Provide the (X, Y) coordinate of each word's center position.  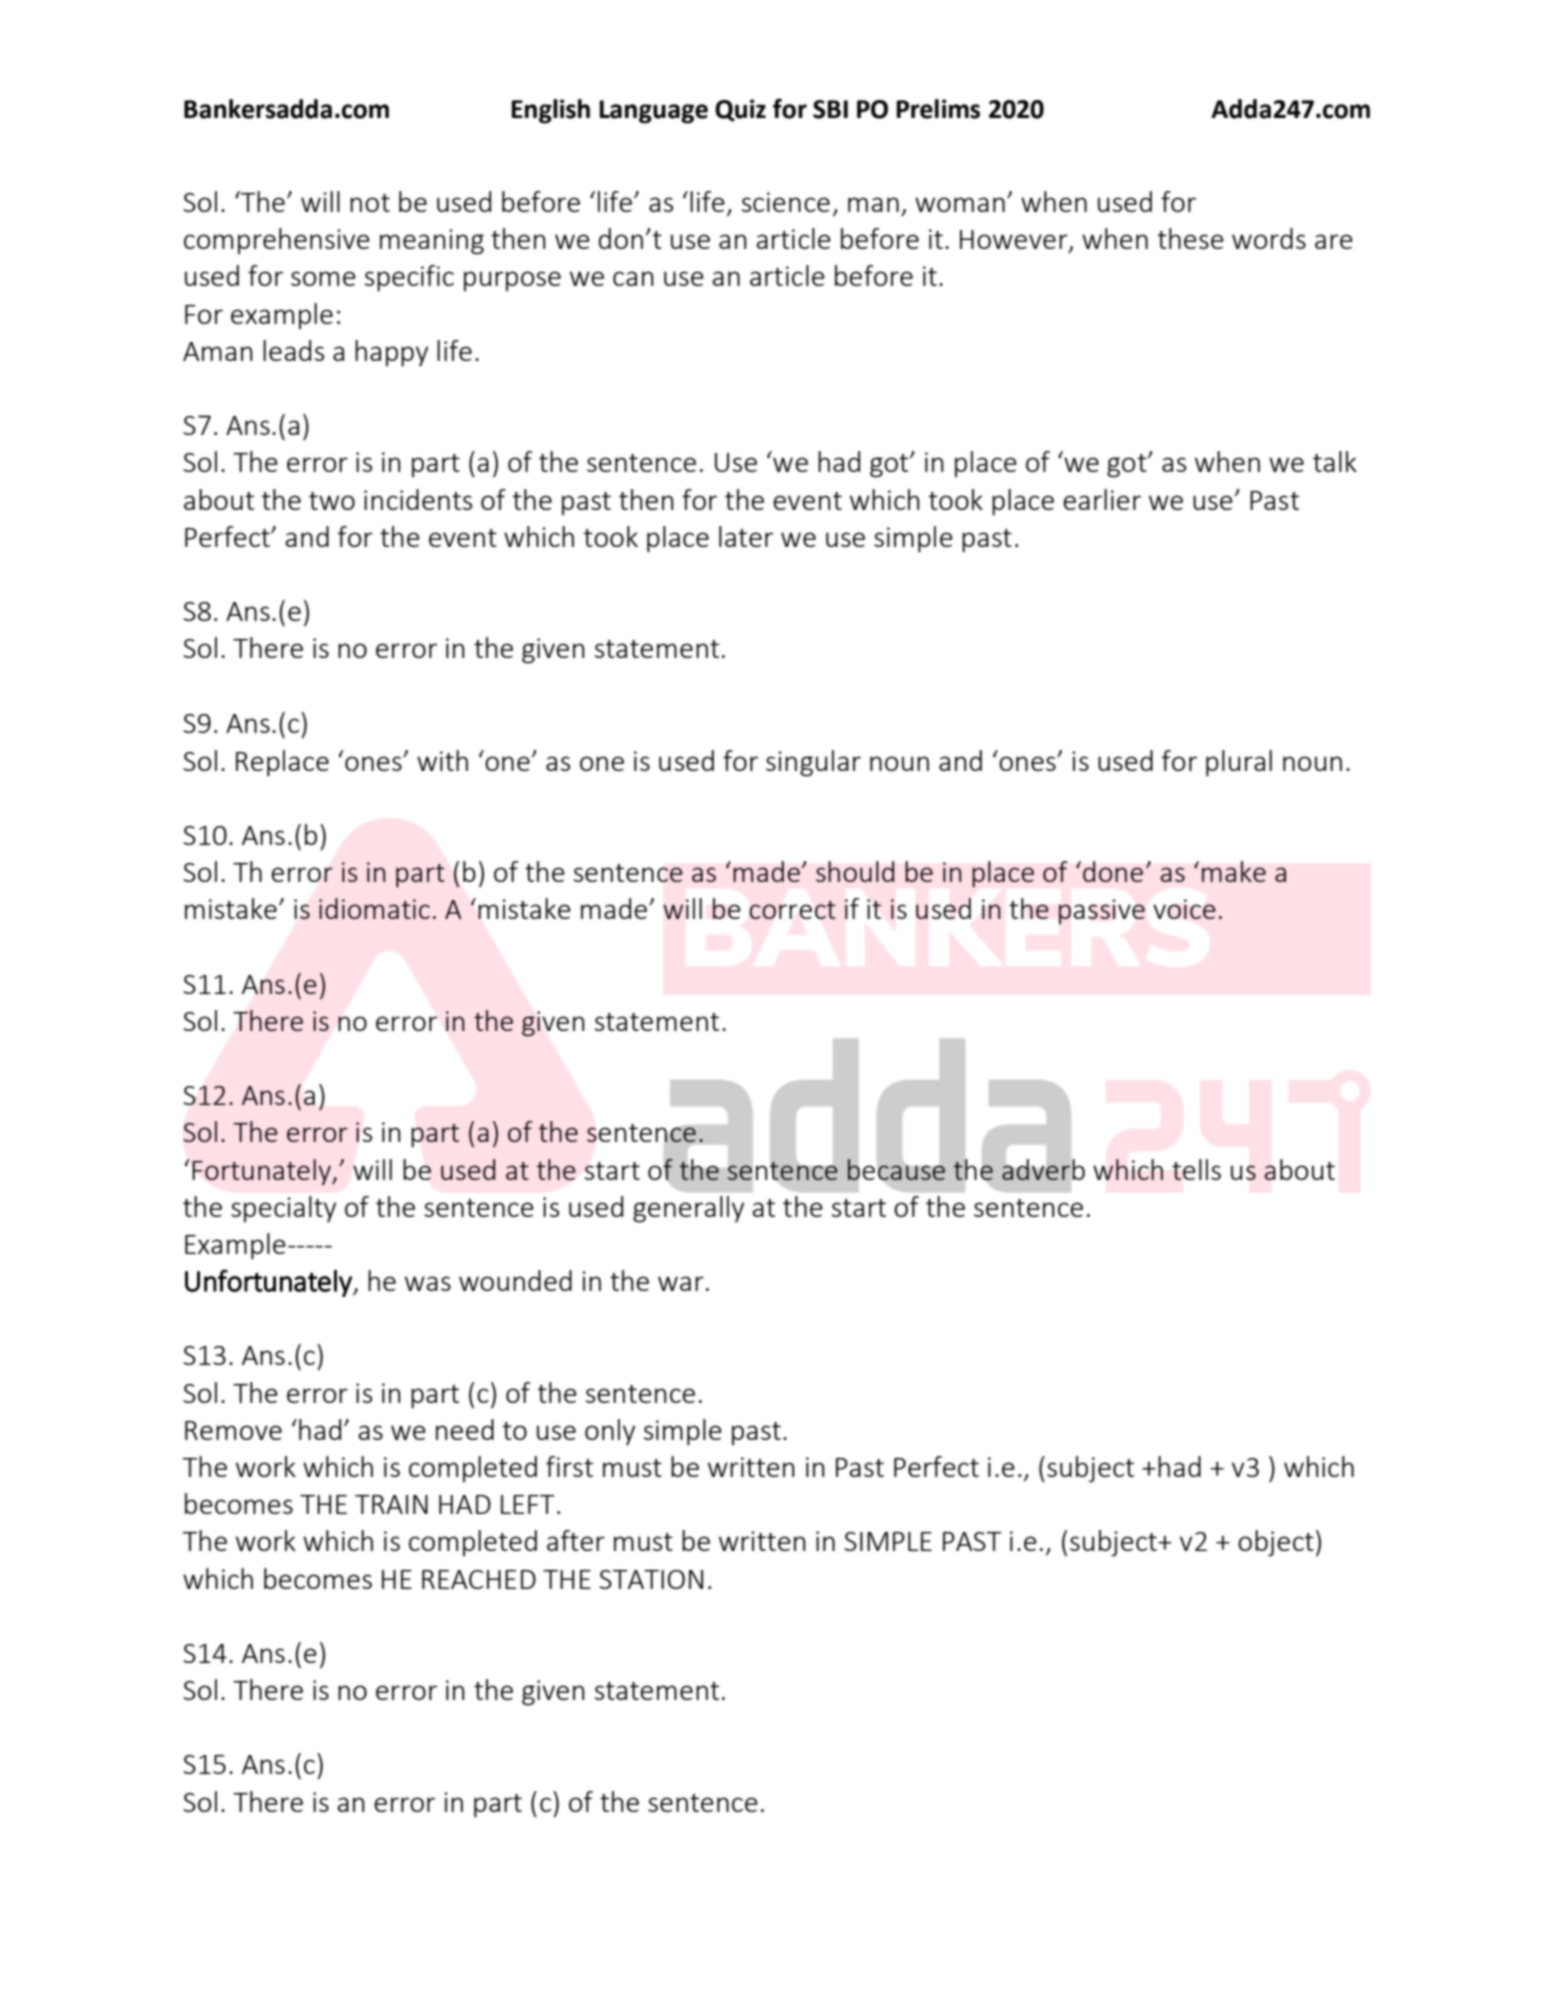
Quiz (740, 110)
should (855, 871)
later (746, 536)
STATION (651, 1579)
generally (688, 1209)
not (370, 203)
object (1276, 1543)
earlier (1102, 499)
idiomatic (374, 908)
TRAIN (391, 1504)
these (1191, 238)
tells (1196, 1169)
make (1234, 871)
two (332, 501)
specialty (283, 1209)
